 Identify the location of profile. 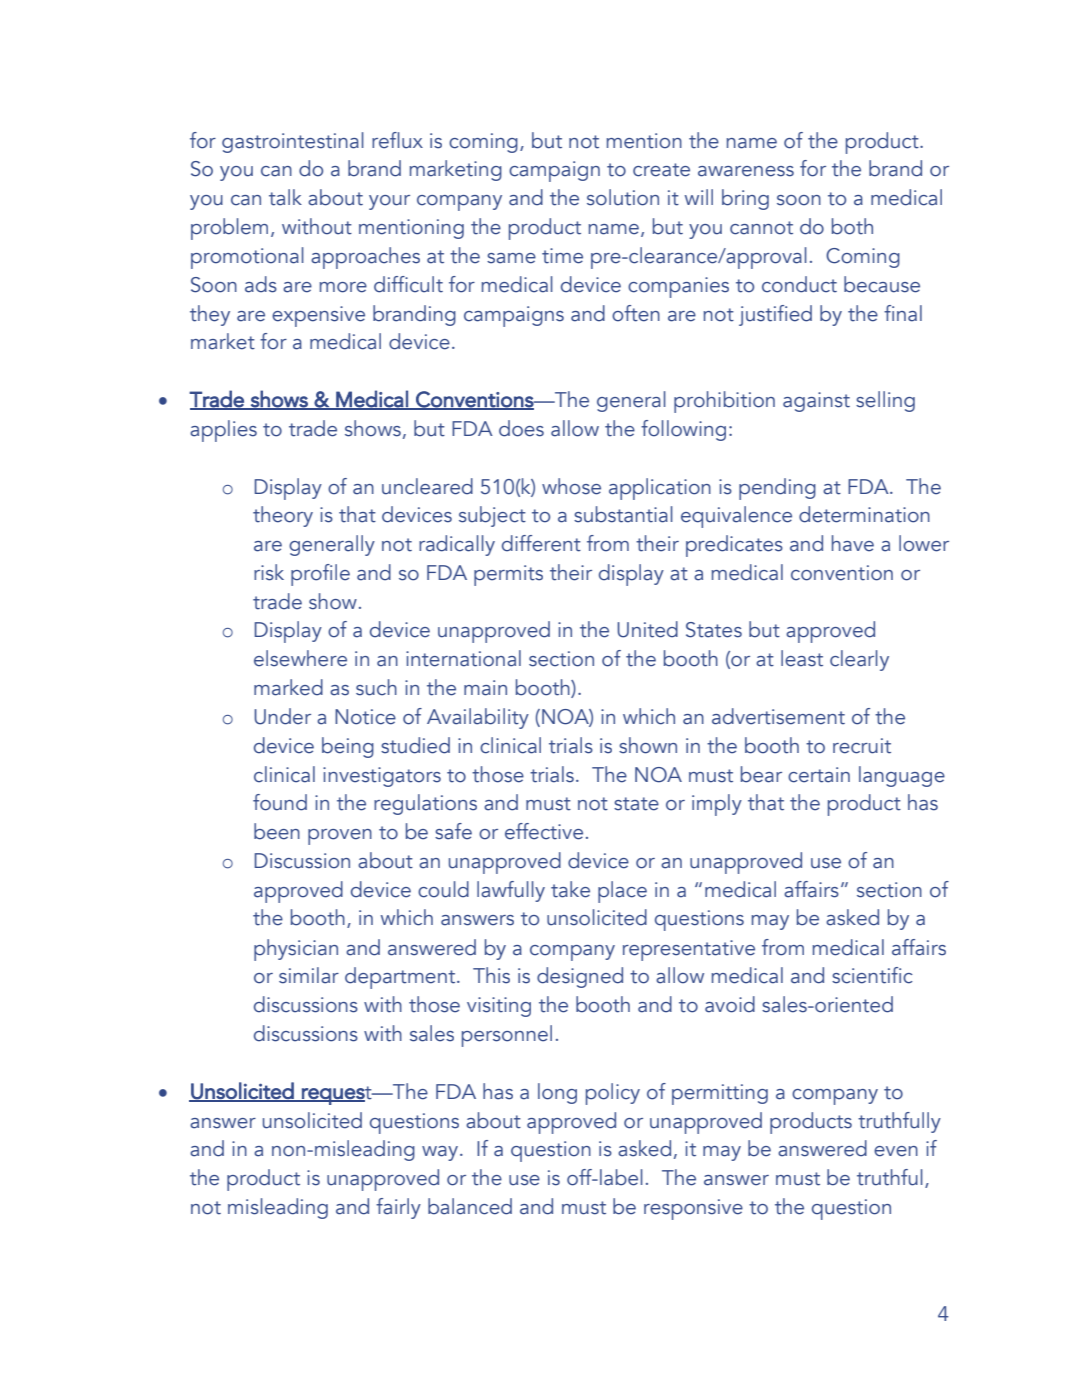
(320, 575).
